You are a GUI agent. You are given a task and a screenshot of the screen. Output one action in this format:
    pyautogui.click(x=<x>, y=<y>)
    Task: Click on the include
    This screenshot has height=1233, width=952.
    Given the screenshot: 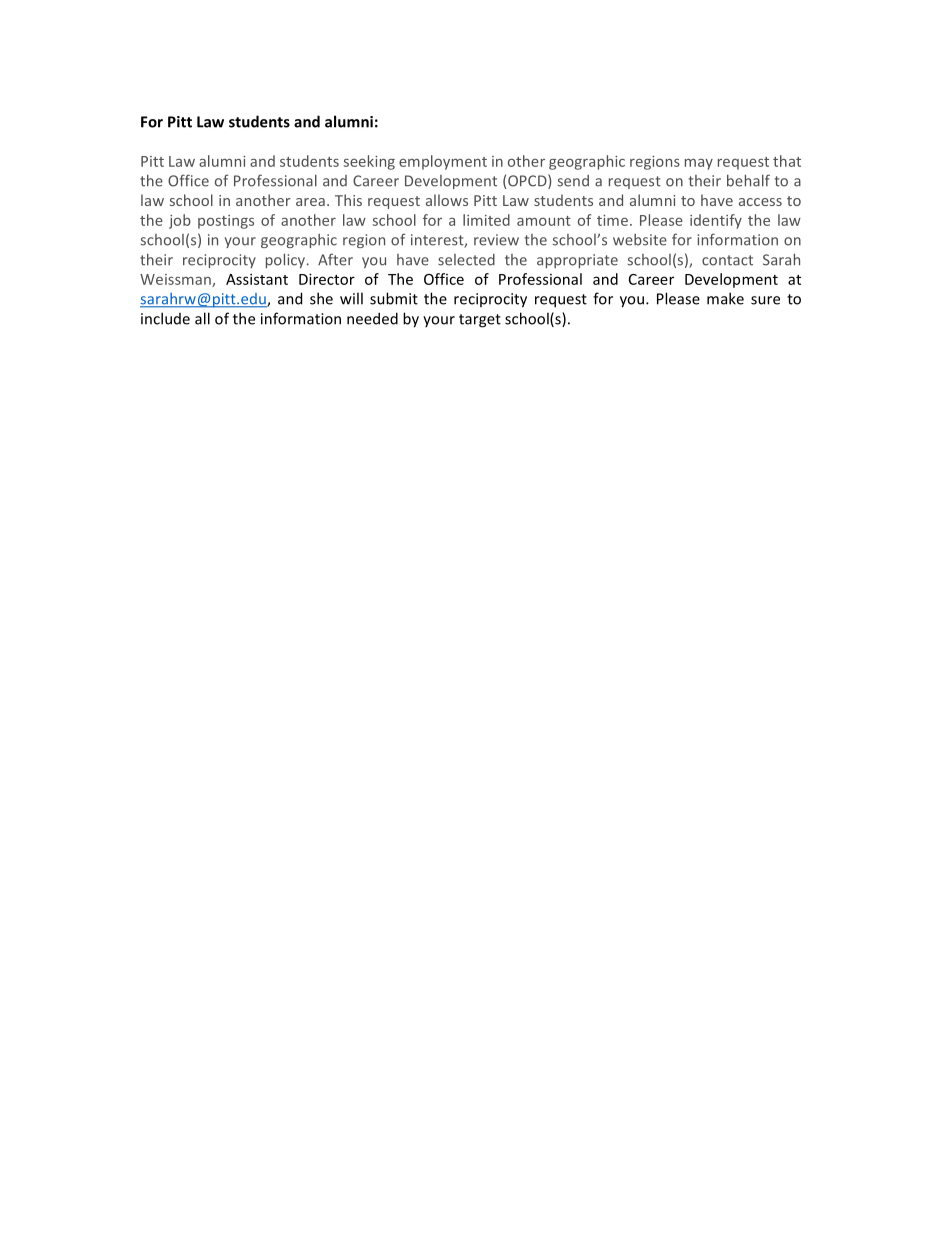 What is the action you would take?
    pyautogui.click(x=165, y=318)
